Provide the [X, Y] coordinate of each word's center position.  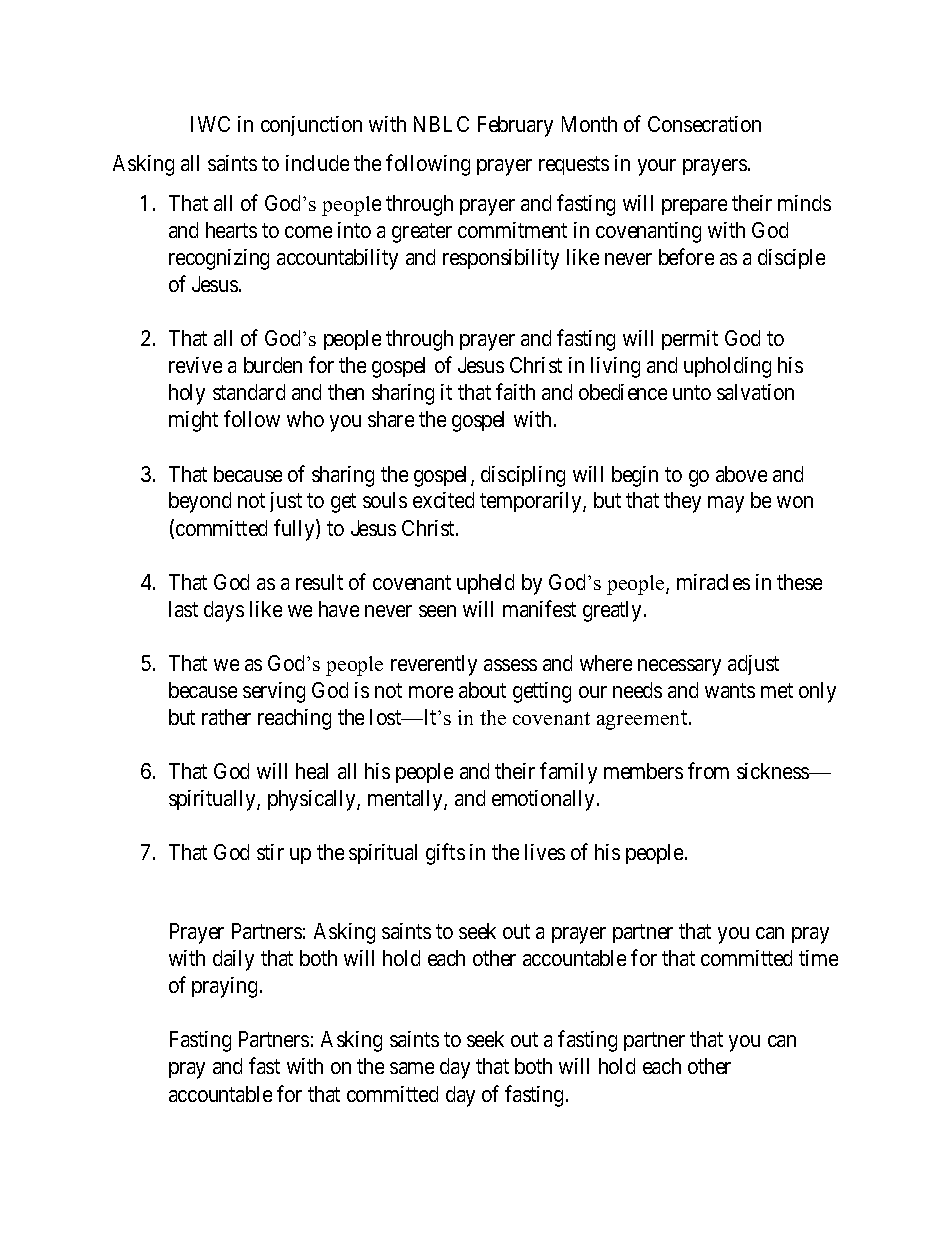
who [305, 419]
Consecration [704, 124]
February [515, 126]
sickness [774, 771]
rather [226, 717]
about [482, 690]
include [317, 163]
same [412, 1068]
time [818, 958]
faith [515, 391]
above [741, 474]
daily [233, 960]
